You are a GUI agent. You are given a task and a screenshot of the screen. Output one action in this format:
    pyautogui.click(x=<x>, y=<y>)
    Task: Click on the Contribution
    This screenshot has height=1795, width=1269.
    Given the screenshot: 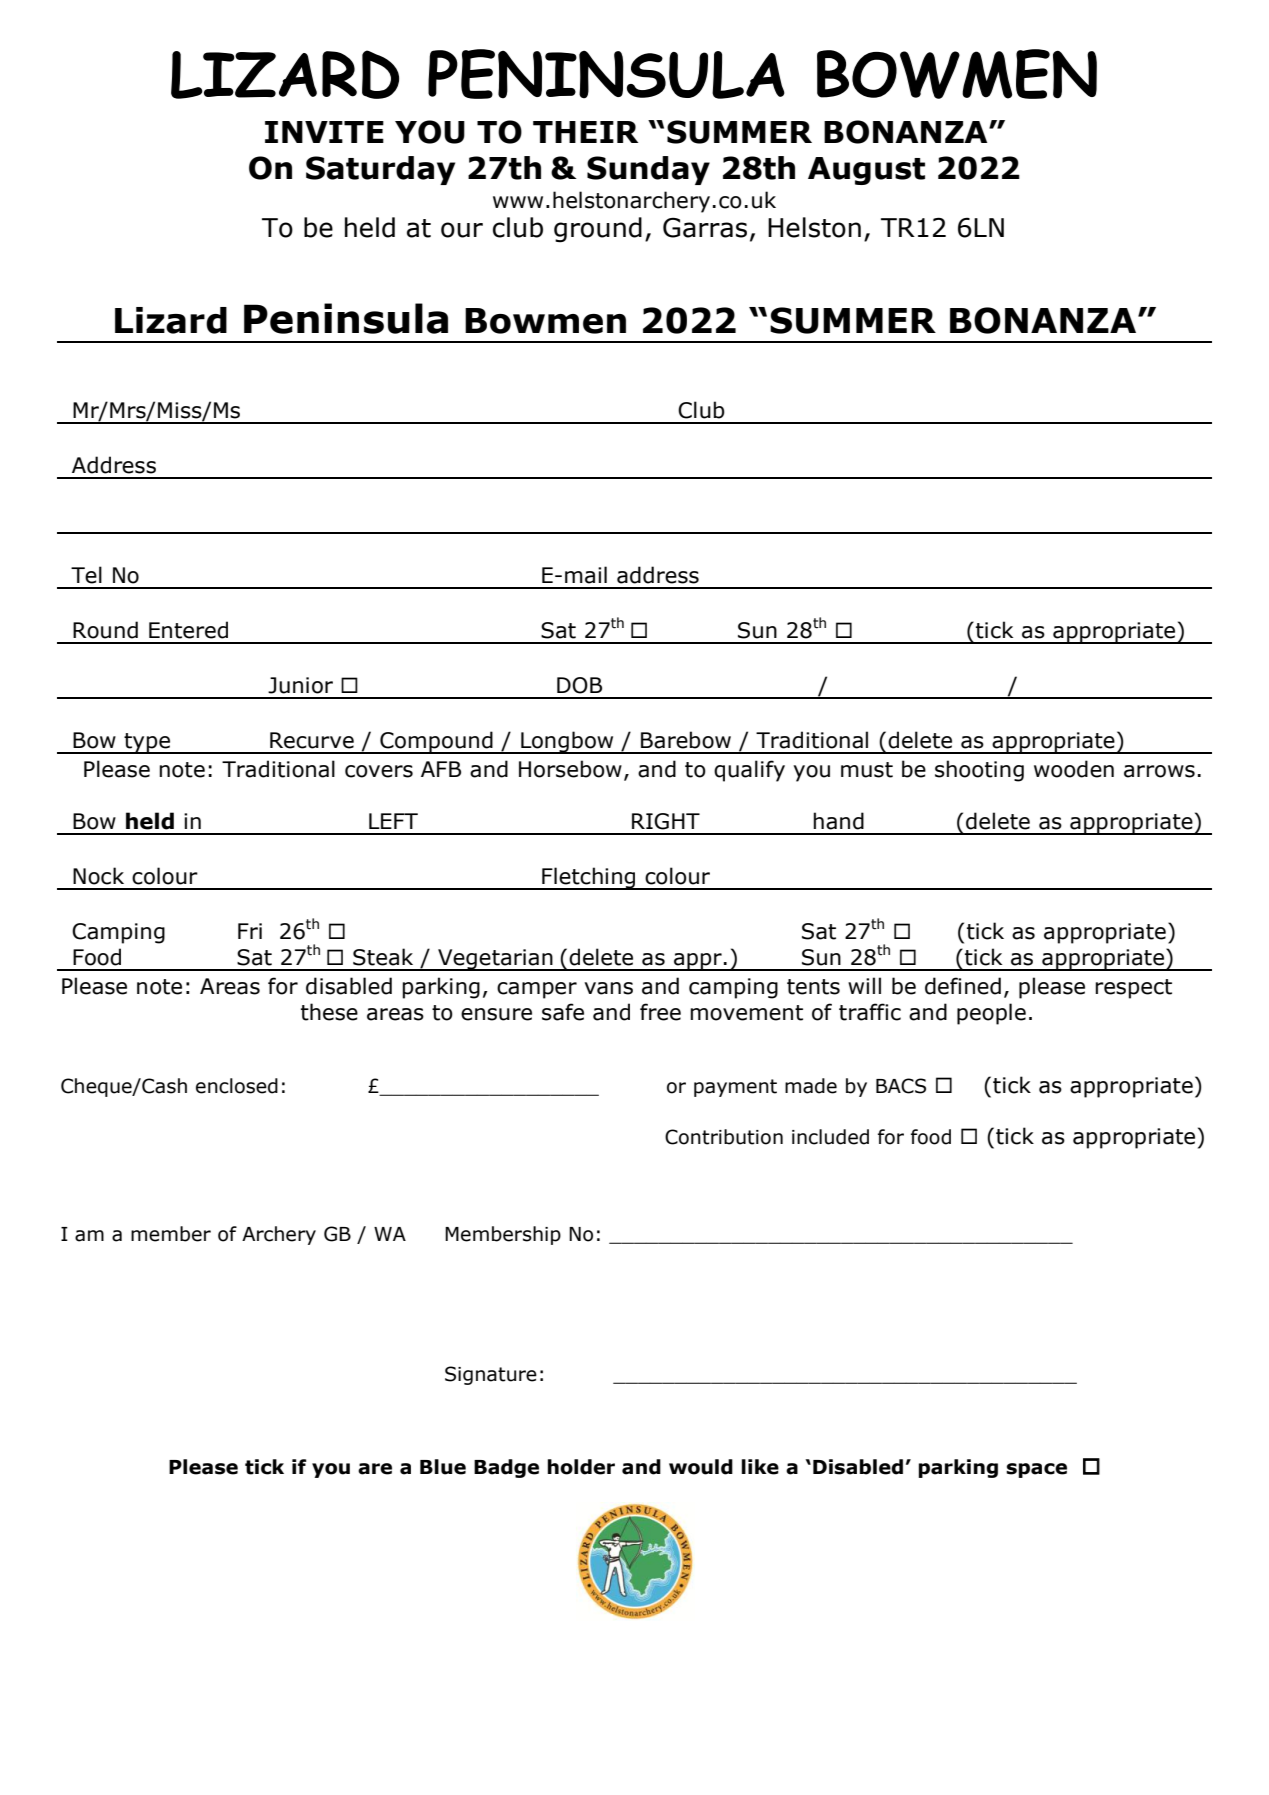 What is the action you would take?
    pyautogui.click(x=724, y=1137)
